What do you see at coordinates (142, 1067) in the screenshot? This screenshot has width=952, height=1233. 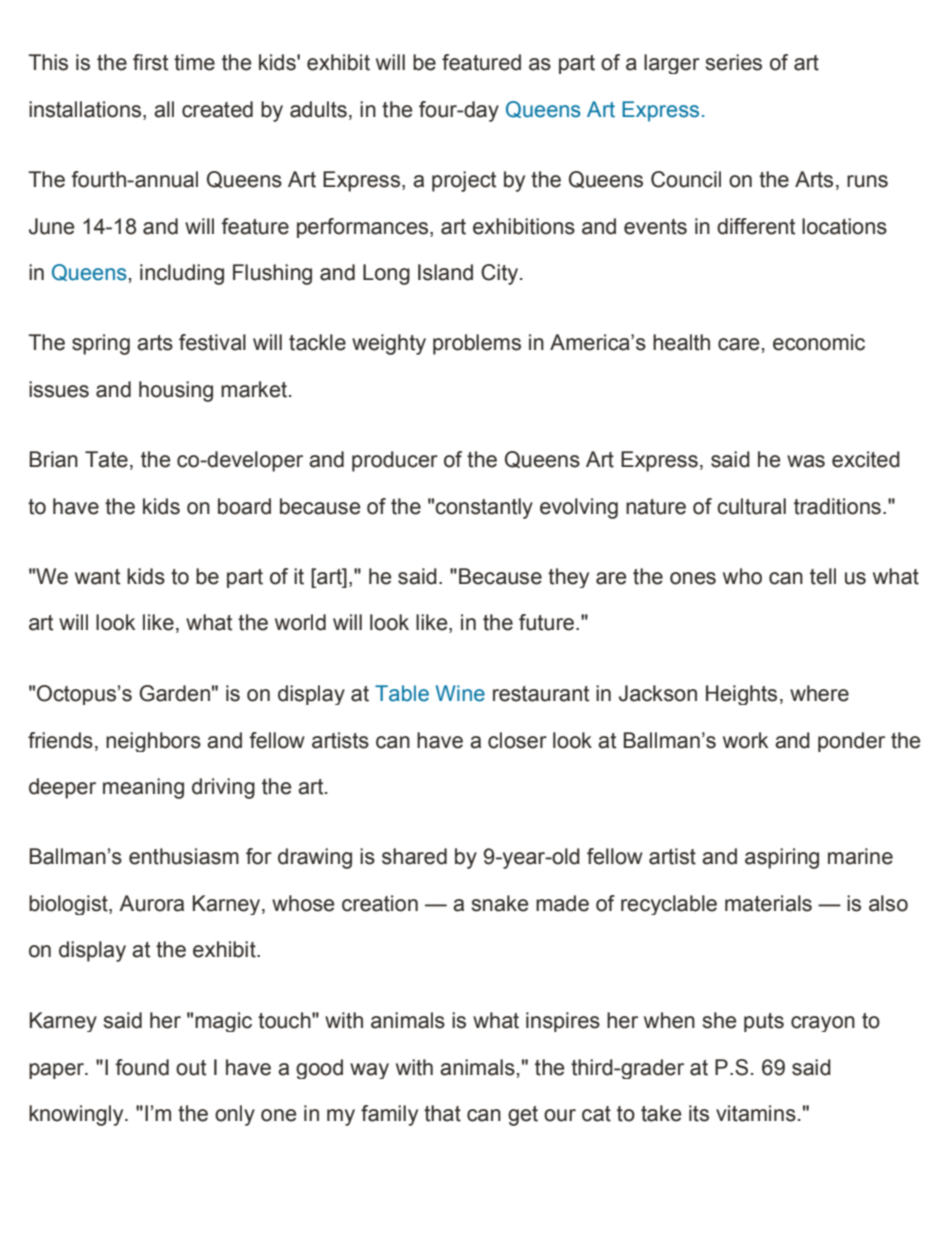 I see `found` at bounding box center [142, 1067].
